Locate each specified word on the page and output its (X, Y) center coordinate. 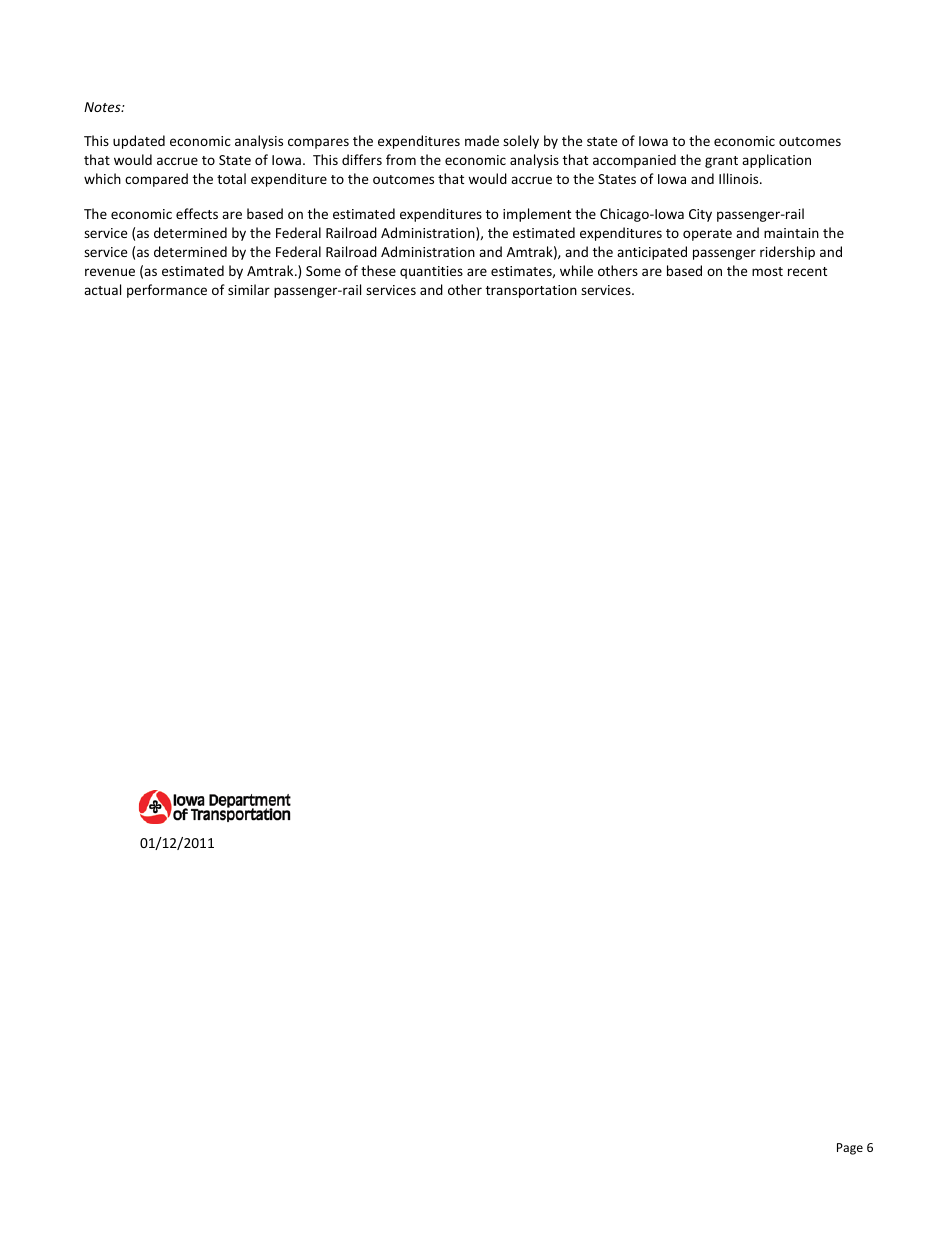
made (482, 140)
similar (249, 289)
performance (167, 291)
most (767, 271)
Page (850, 1149)
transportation (531, 291)
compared (156, 180)
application (776, 161)
